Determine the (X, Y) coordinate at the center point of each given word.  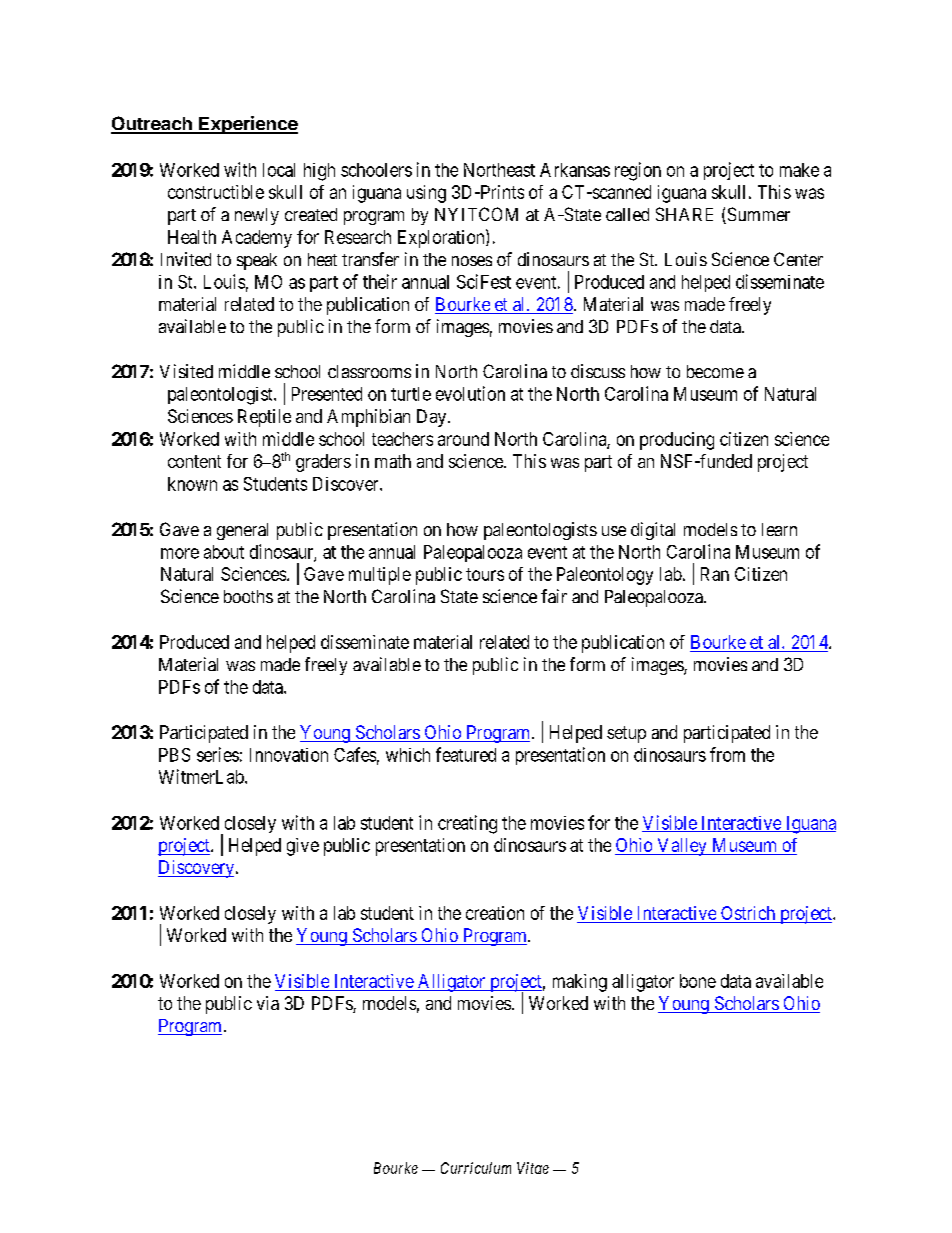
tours (485, 574)
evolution (470, 393)
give (303, 847)
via (268, 1003)
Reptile (264, 418)
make (799, 170)
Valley (682, 847)
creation (495, 913)
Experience (247, 125)
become (715, 371)
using (426, 194)
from (727, 754)
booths (248, 596)
